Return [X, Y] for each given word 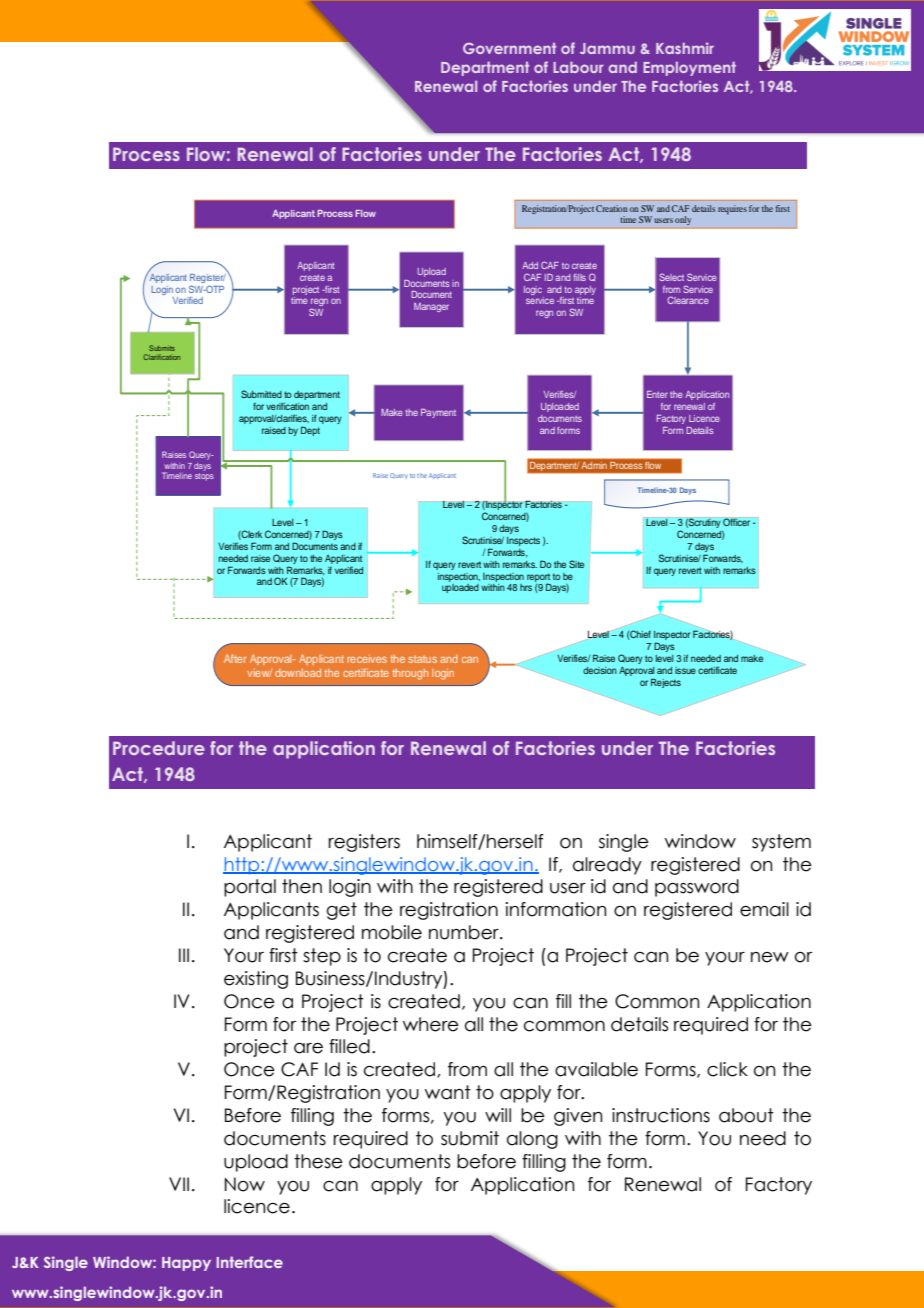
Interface [250, 1262]
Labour [578, 67]
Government [509, 48]
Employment [689, 68]
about [746, 1115]
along [532, 1140]
